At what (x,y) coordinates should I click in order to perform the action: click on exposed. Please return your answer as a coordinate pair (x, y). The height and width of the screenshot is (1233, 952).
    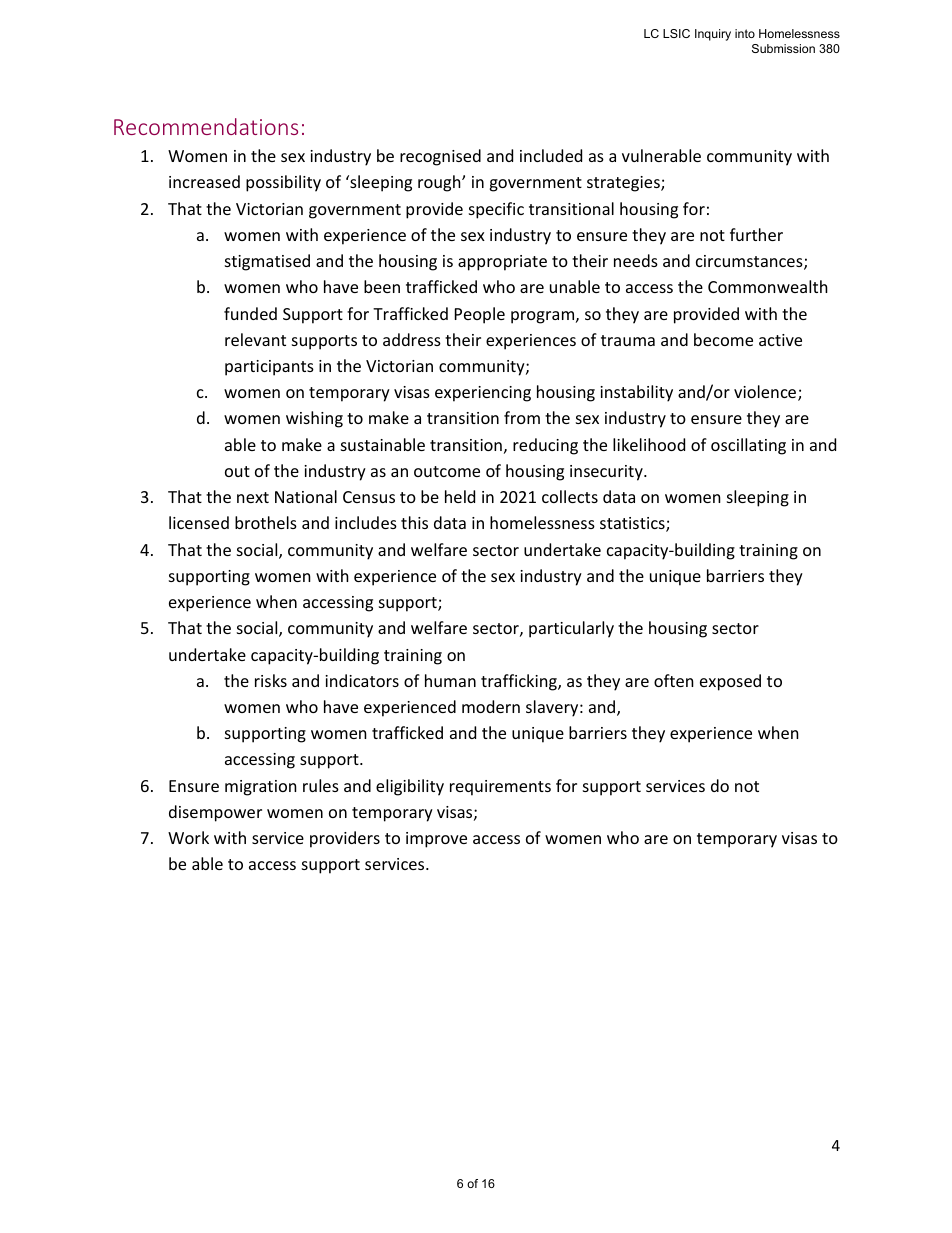
    Looking at the image, I should click on (730, 682).
